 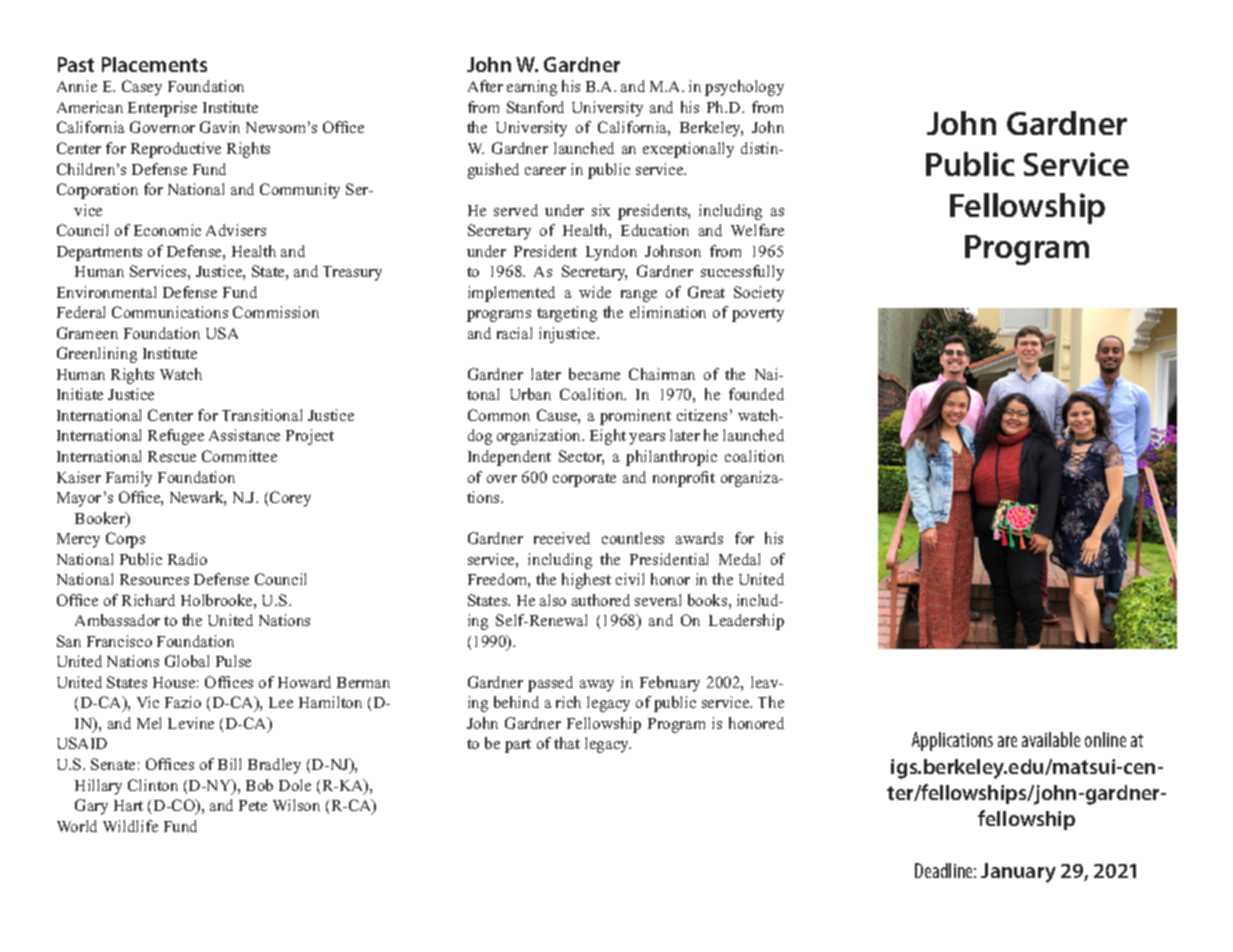 What do you see at coordinates (172, 456) in the document?
I see `Rescue` at bounding box center [172, 456].
